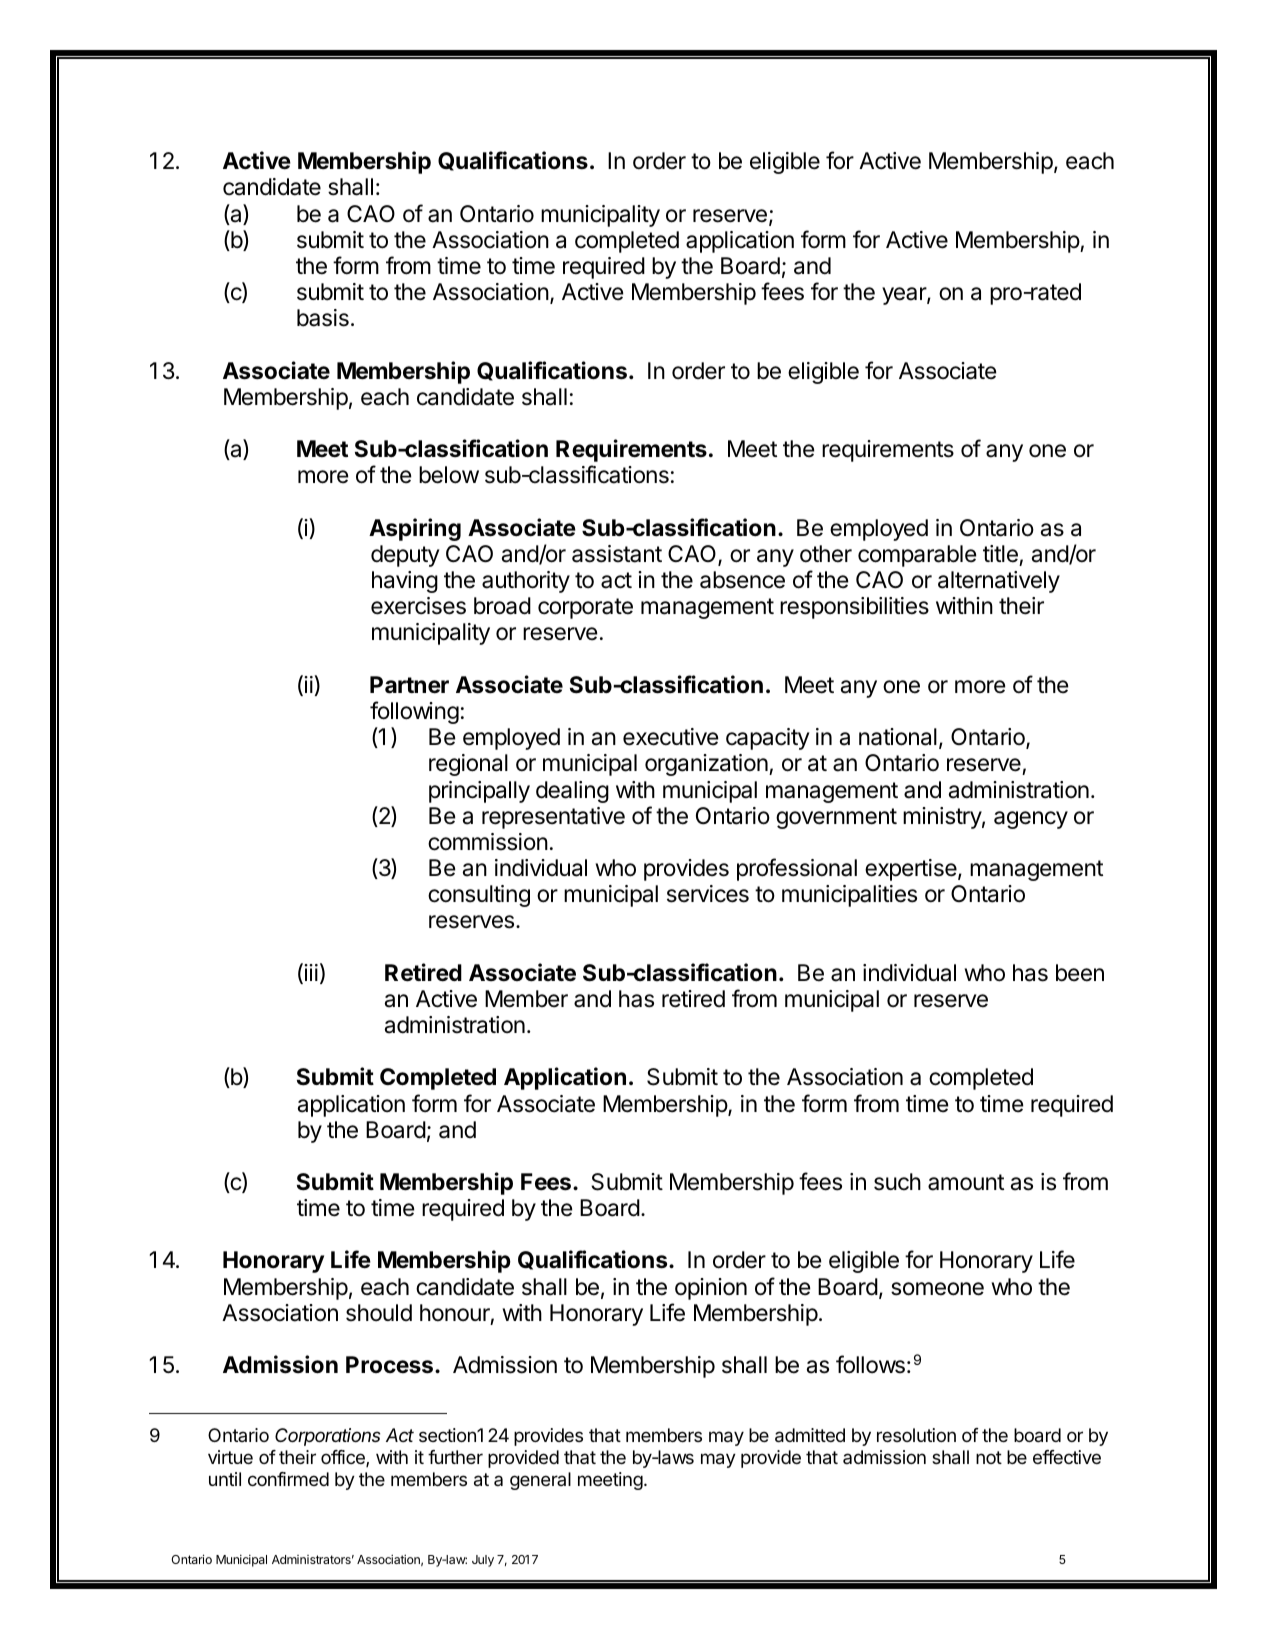 This page has width=1267, height=1639. Describe the element at coordinates (479, 896) in the page. I see `consulting` at that location.
